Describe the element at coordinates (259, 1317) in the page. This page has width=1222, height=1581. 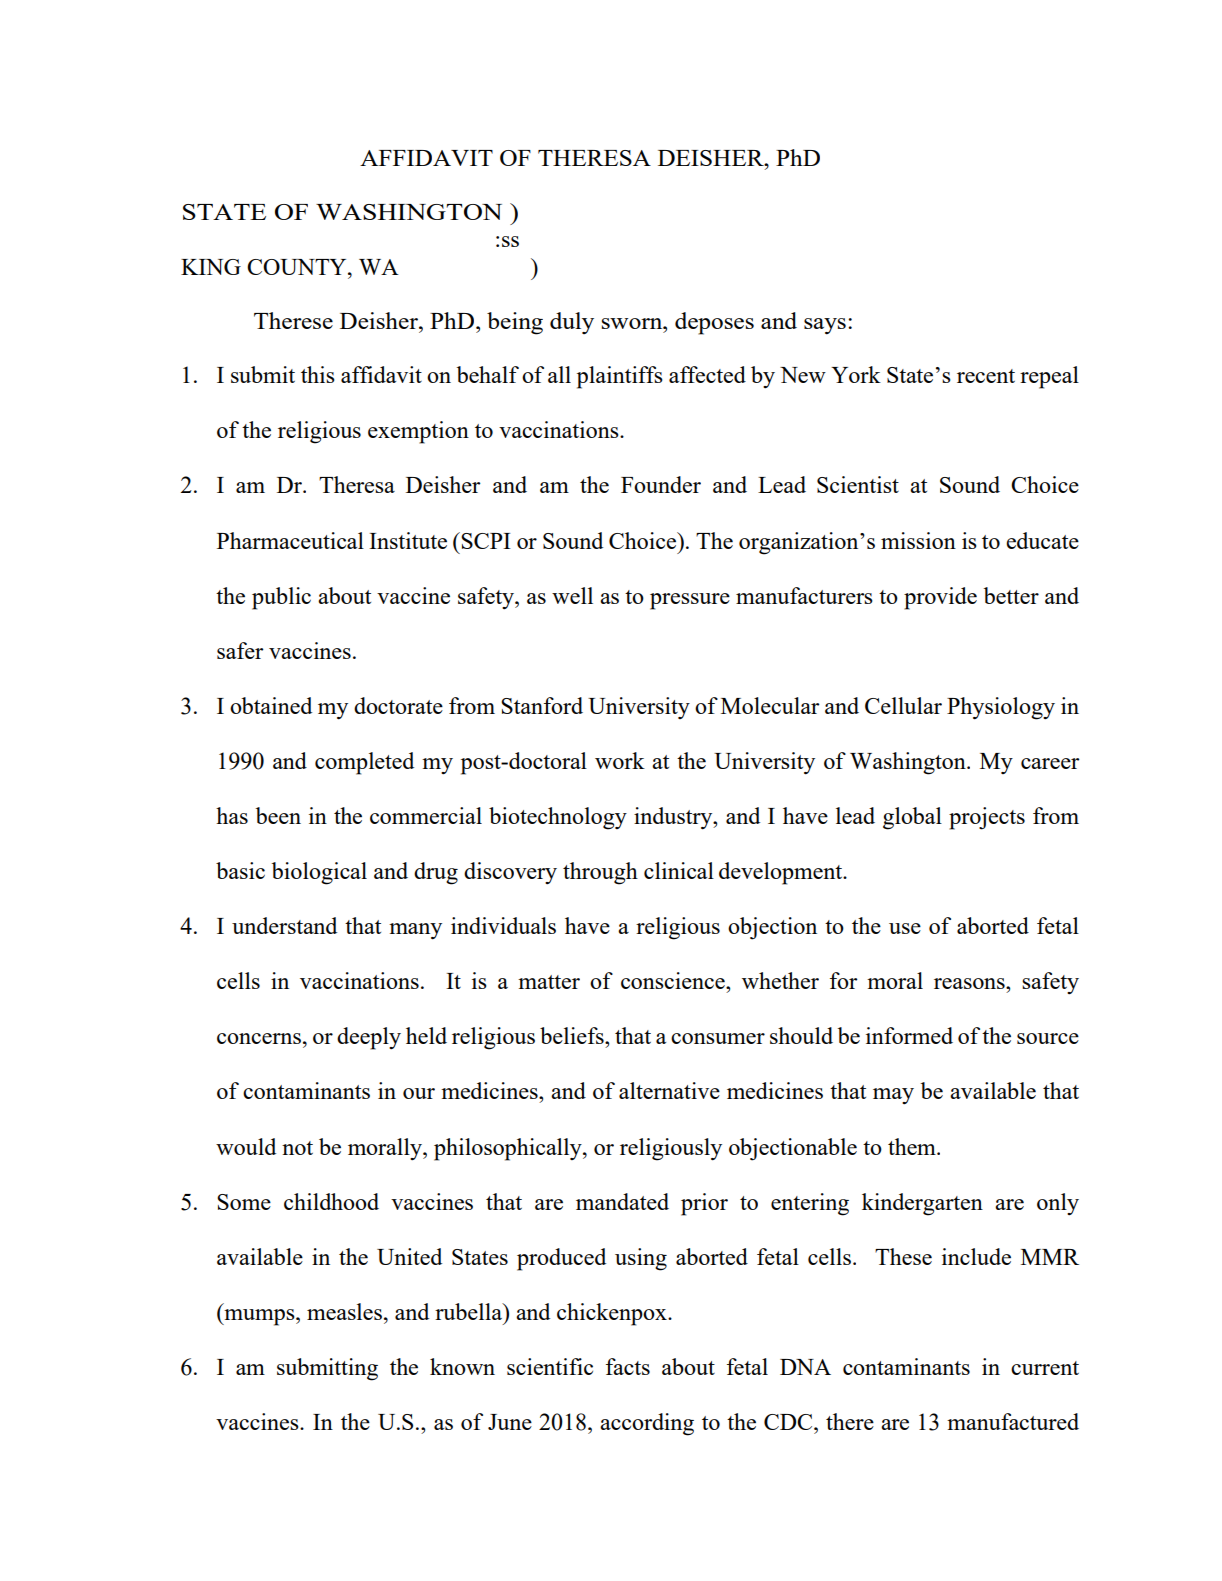
I see `mumps` at that location.
